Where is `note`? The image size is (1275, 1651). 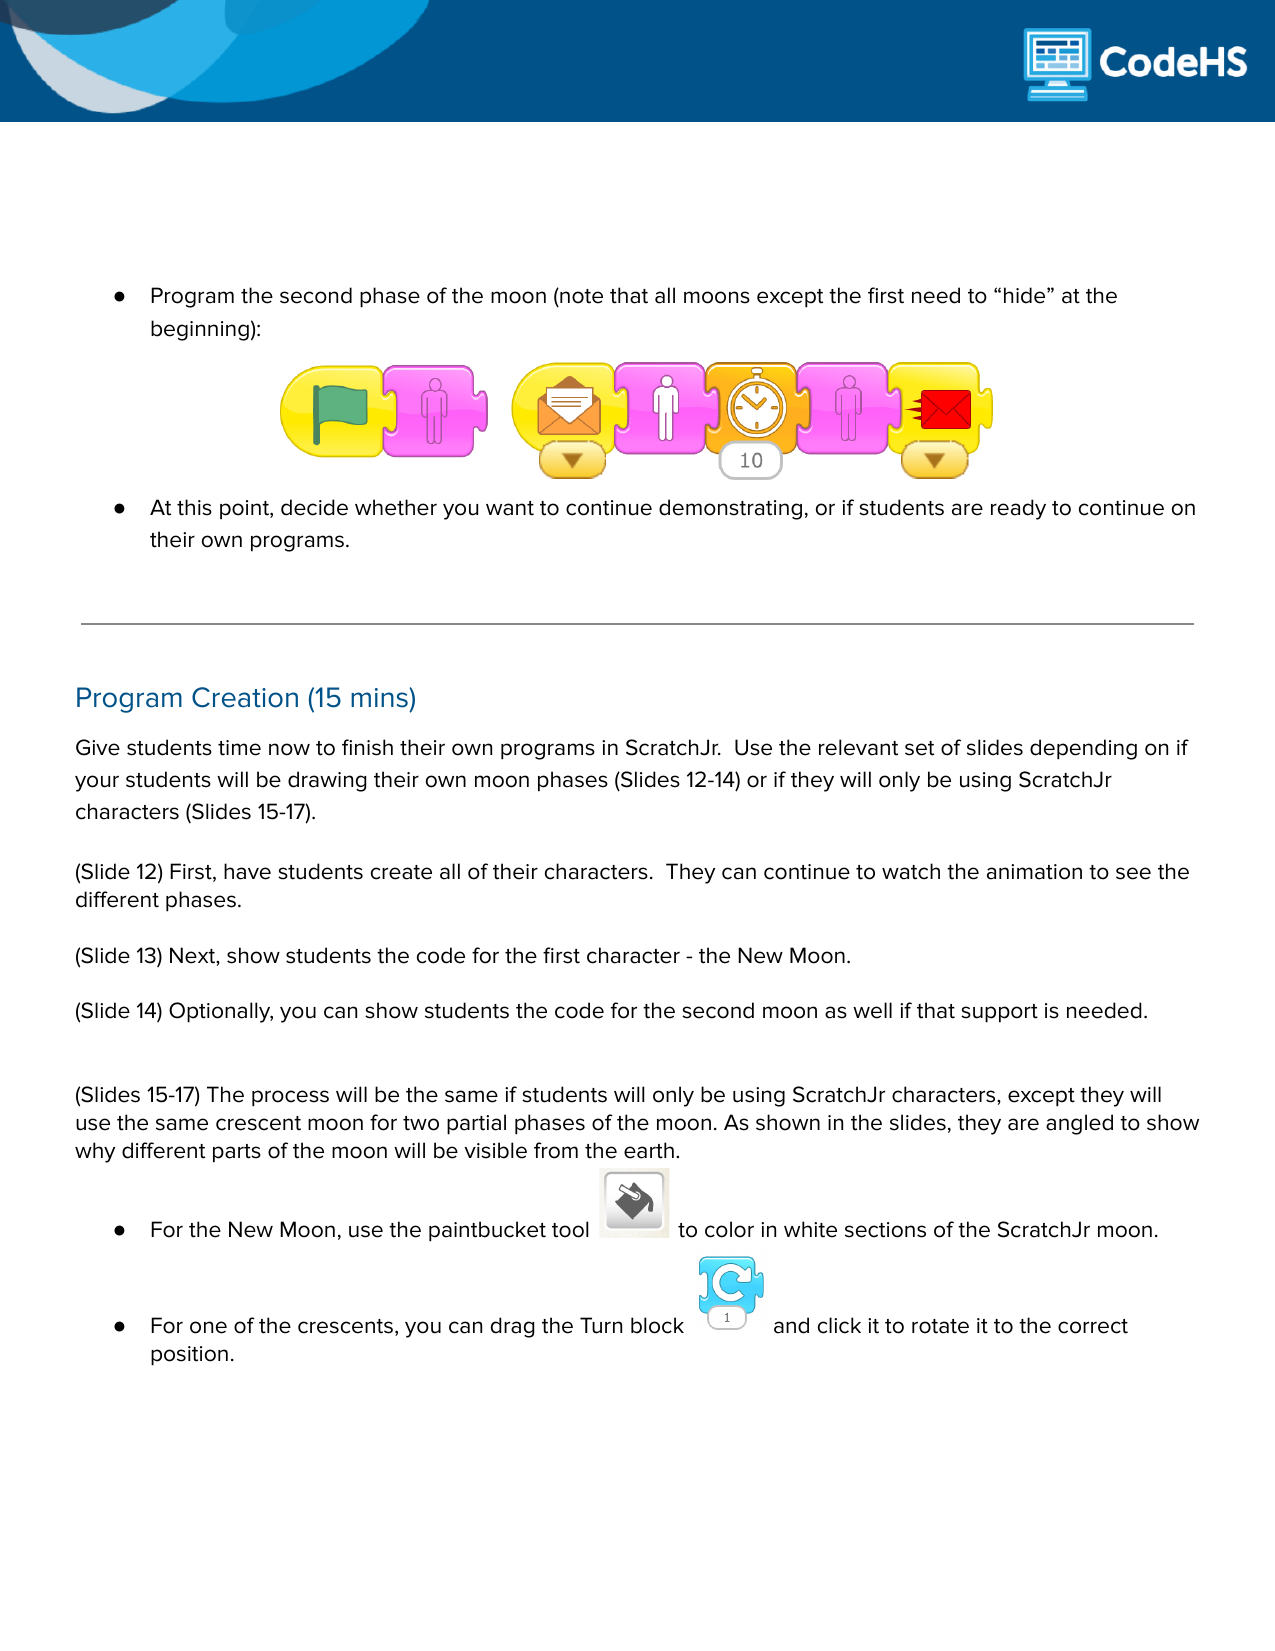
note is located at coordinates (580, 297).
